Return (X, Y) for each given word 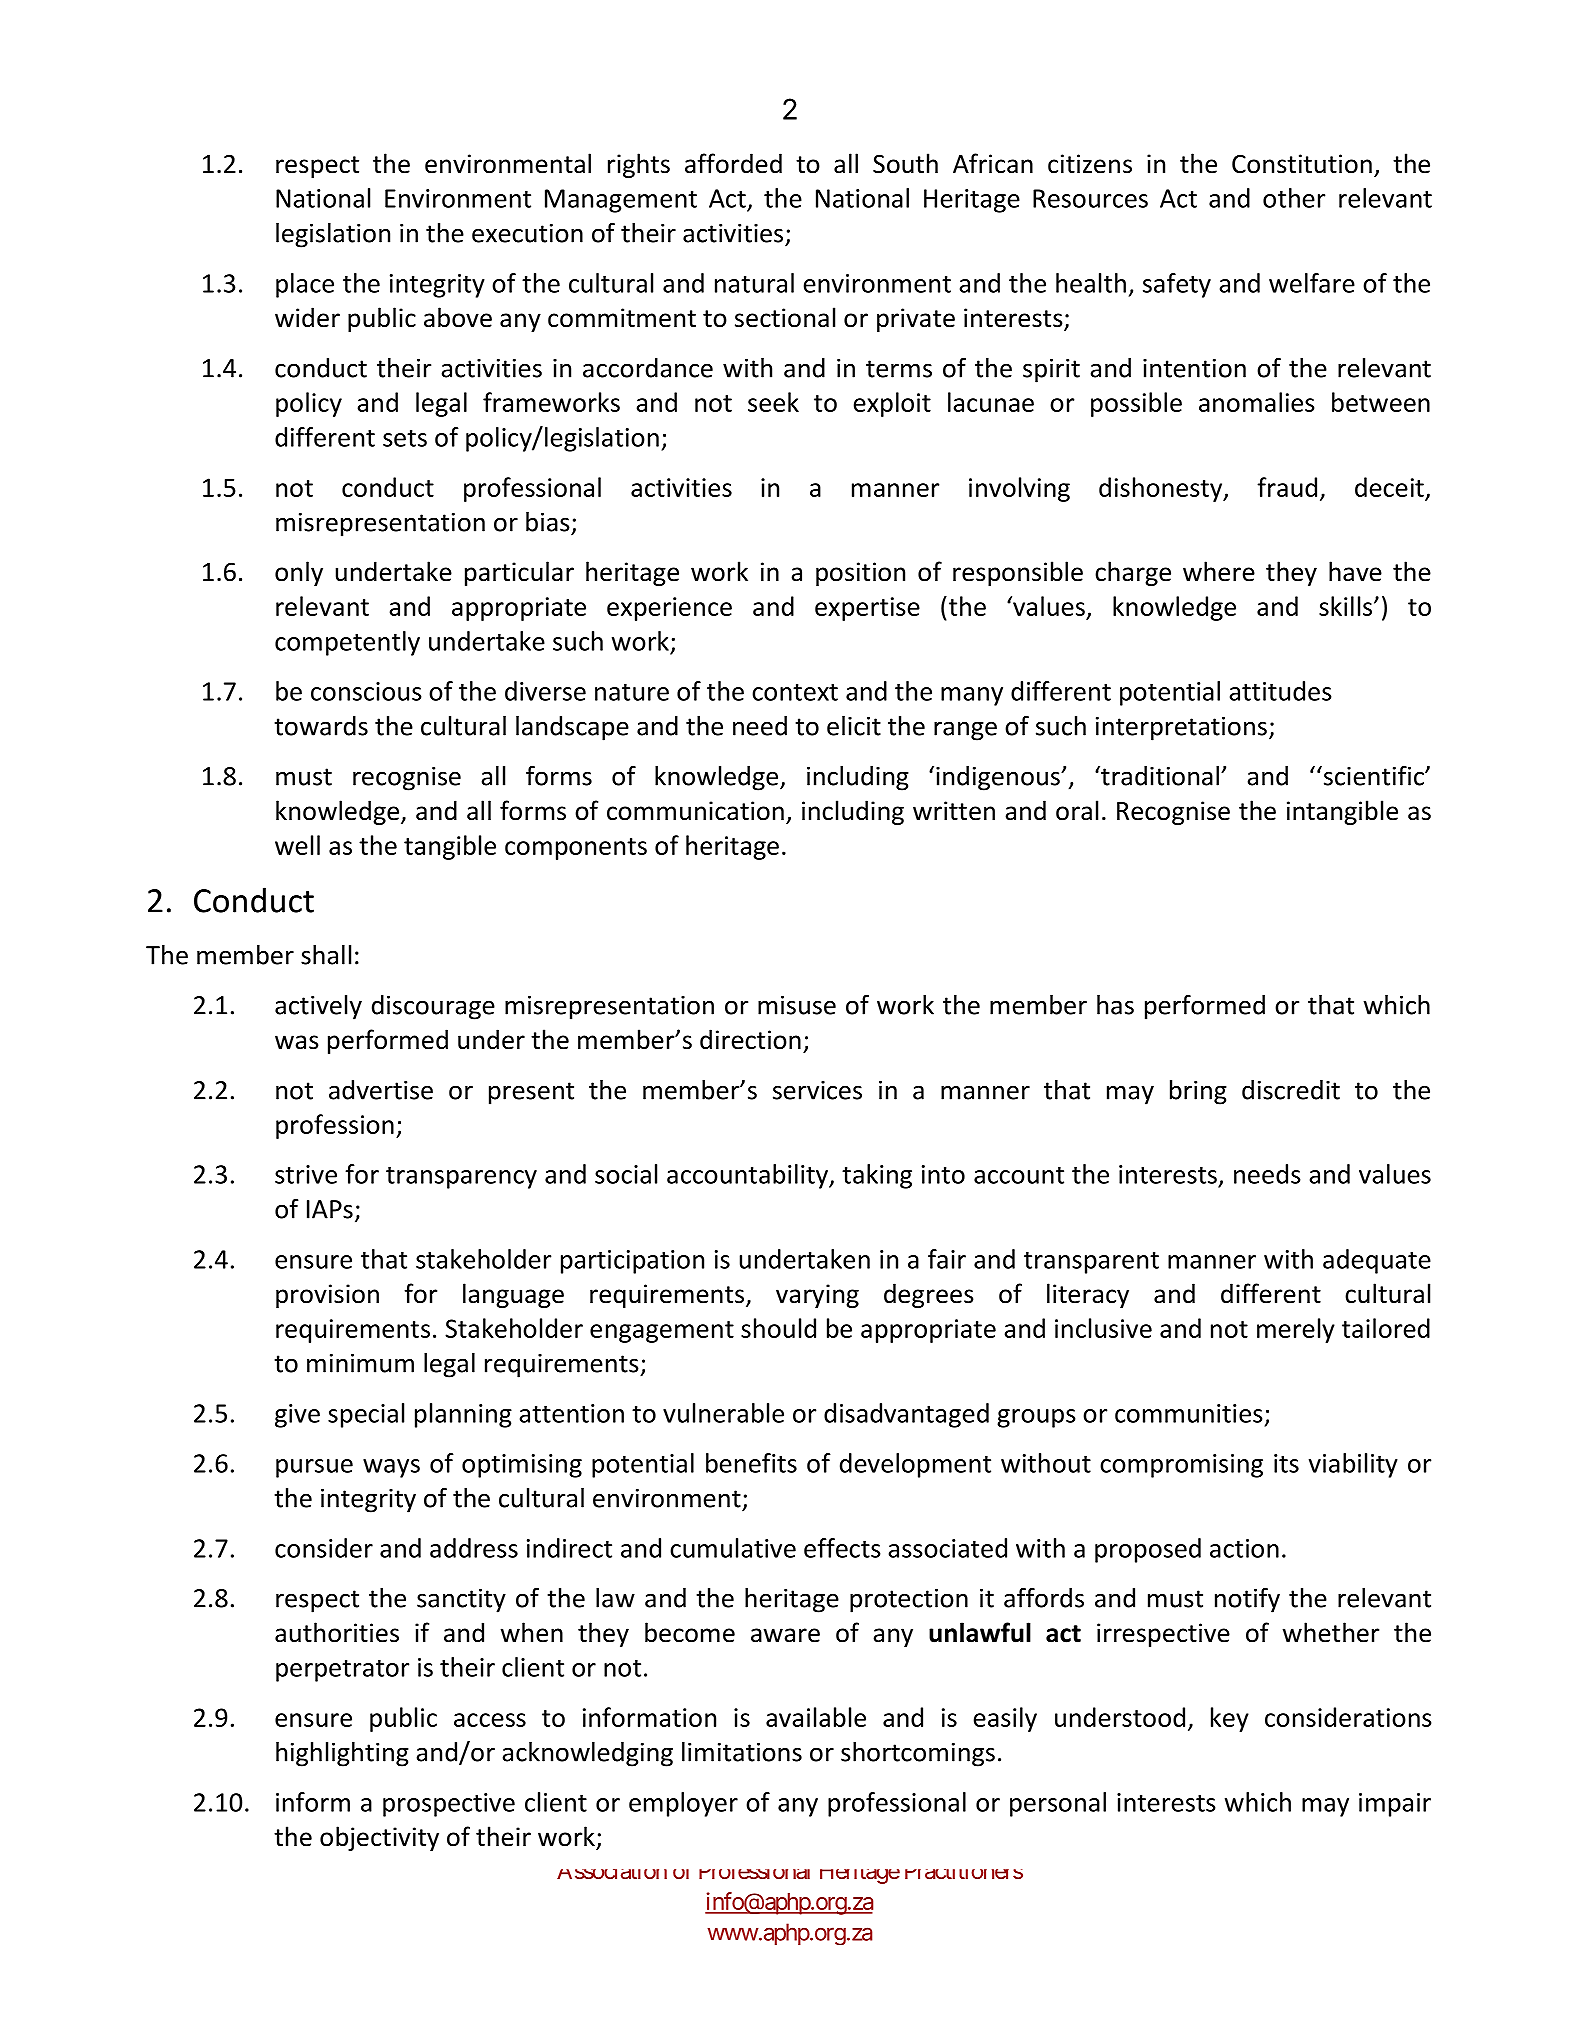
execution (527, 233)
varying (817, 1296)
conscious (366, 691)
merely (1296, 1330)
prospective (449, 1805)
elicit (854, 726)
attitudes (1281, 691)
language (513, 1295)
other (1294, 198)
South (905, 163)
